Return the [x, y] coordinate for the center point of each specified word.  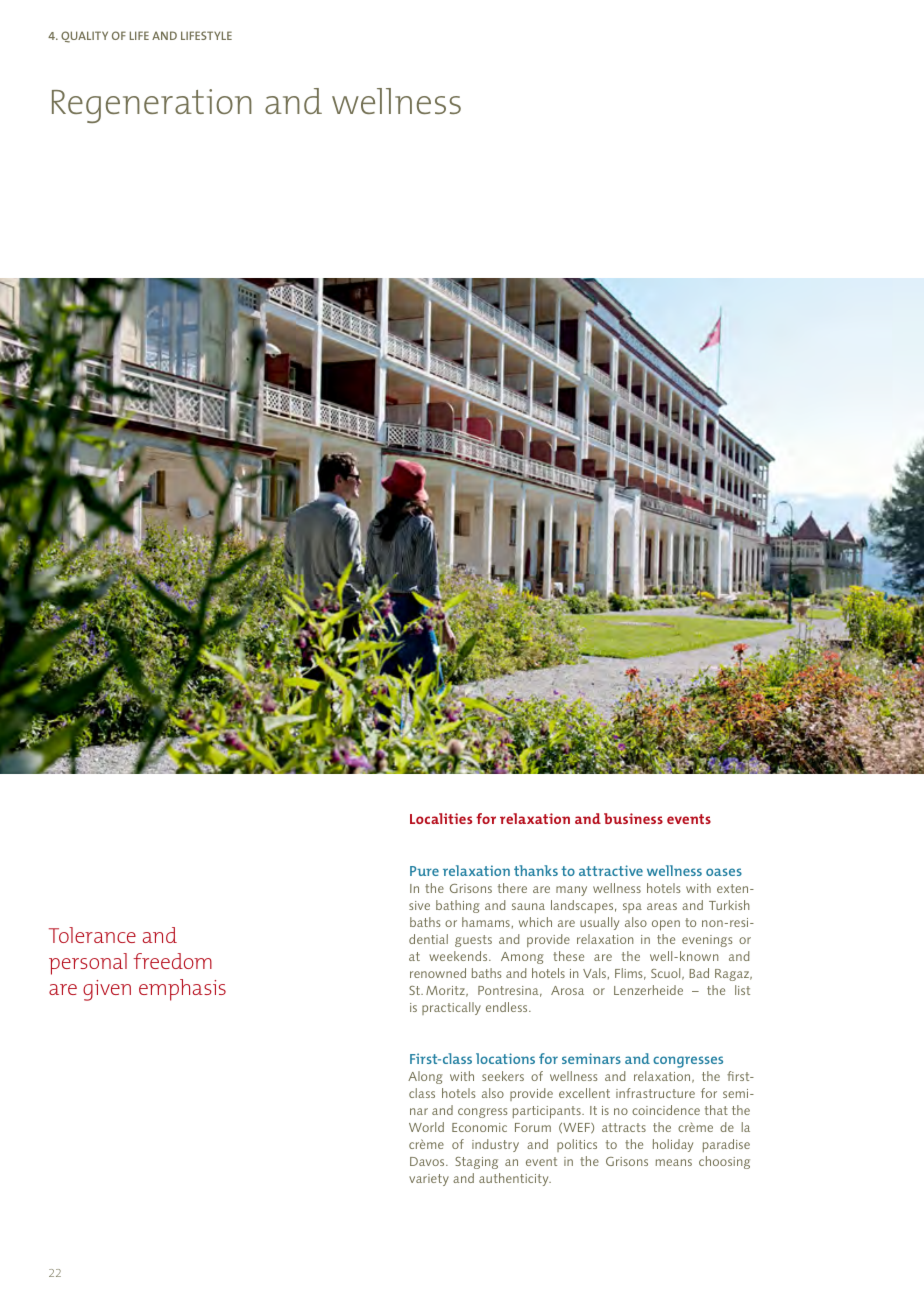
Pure [424, 871]
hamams [486, 922]
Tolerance [92, 935]
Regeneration [152, 106]
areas [662, 906]
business [633, 818]
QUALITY [84, 37]
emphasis [182, 990]
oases [724, 872]
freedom [172, 961]
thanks [536, 870]
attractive [611, 870]
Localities [441, 818]
